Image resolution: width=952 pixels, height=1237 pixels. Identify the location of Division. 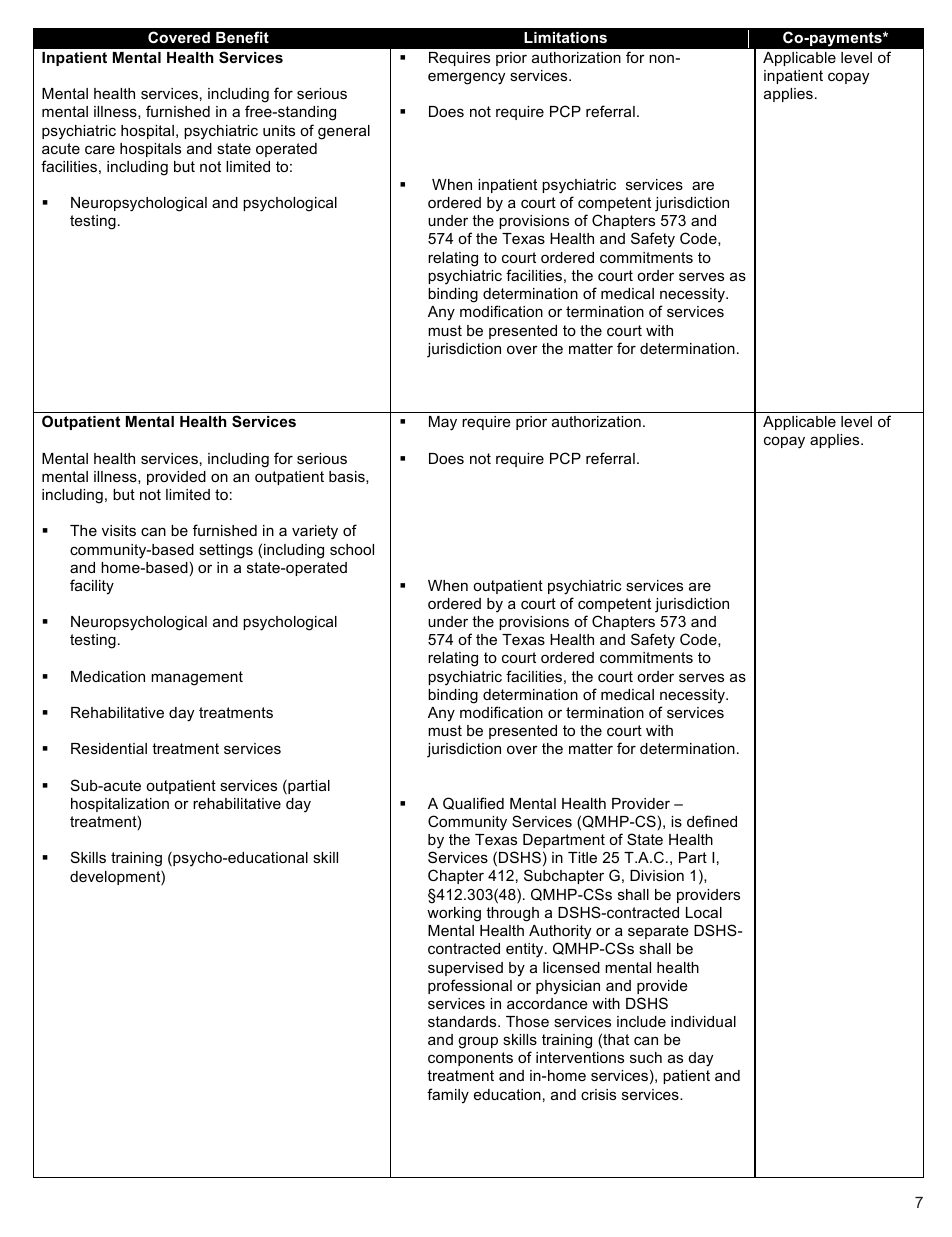
(657, 875).
